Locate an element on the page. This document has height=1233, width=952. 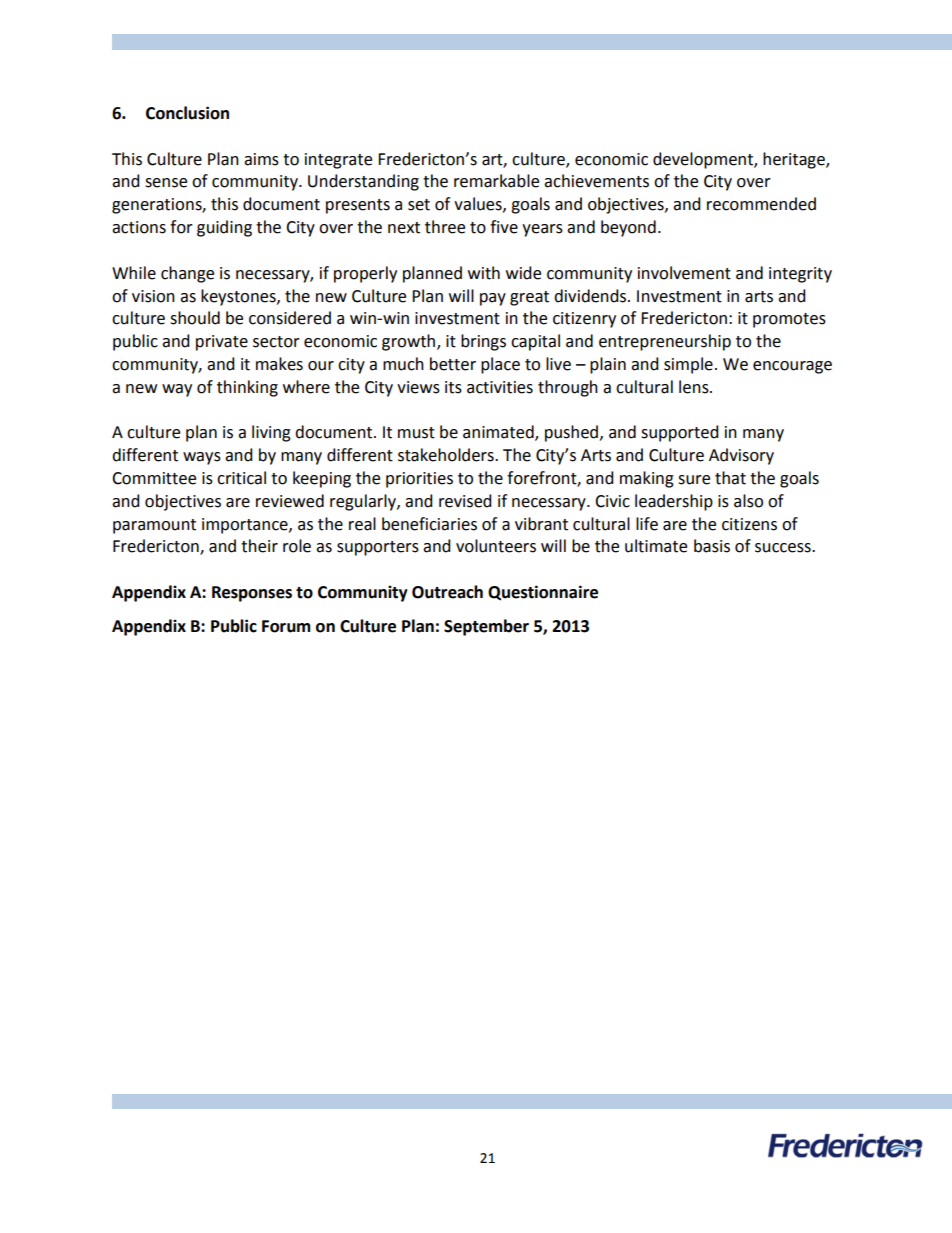
Responses is located at coordinates (252, 594).
